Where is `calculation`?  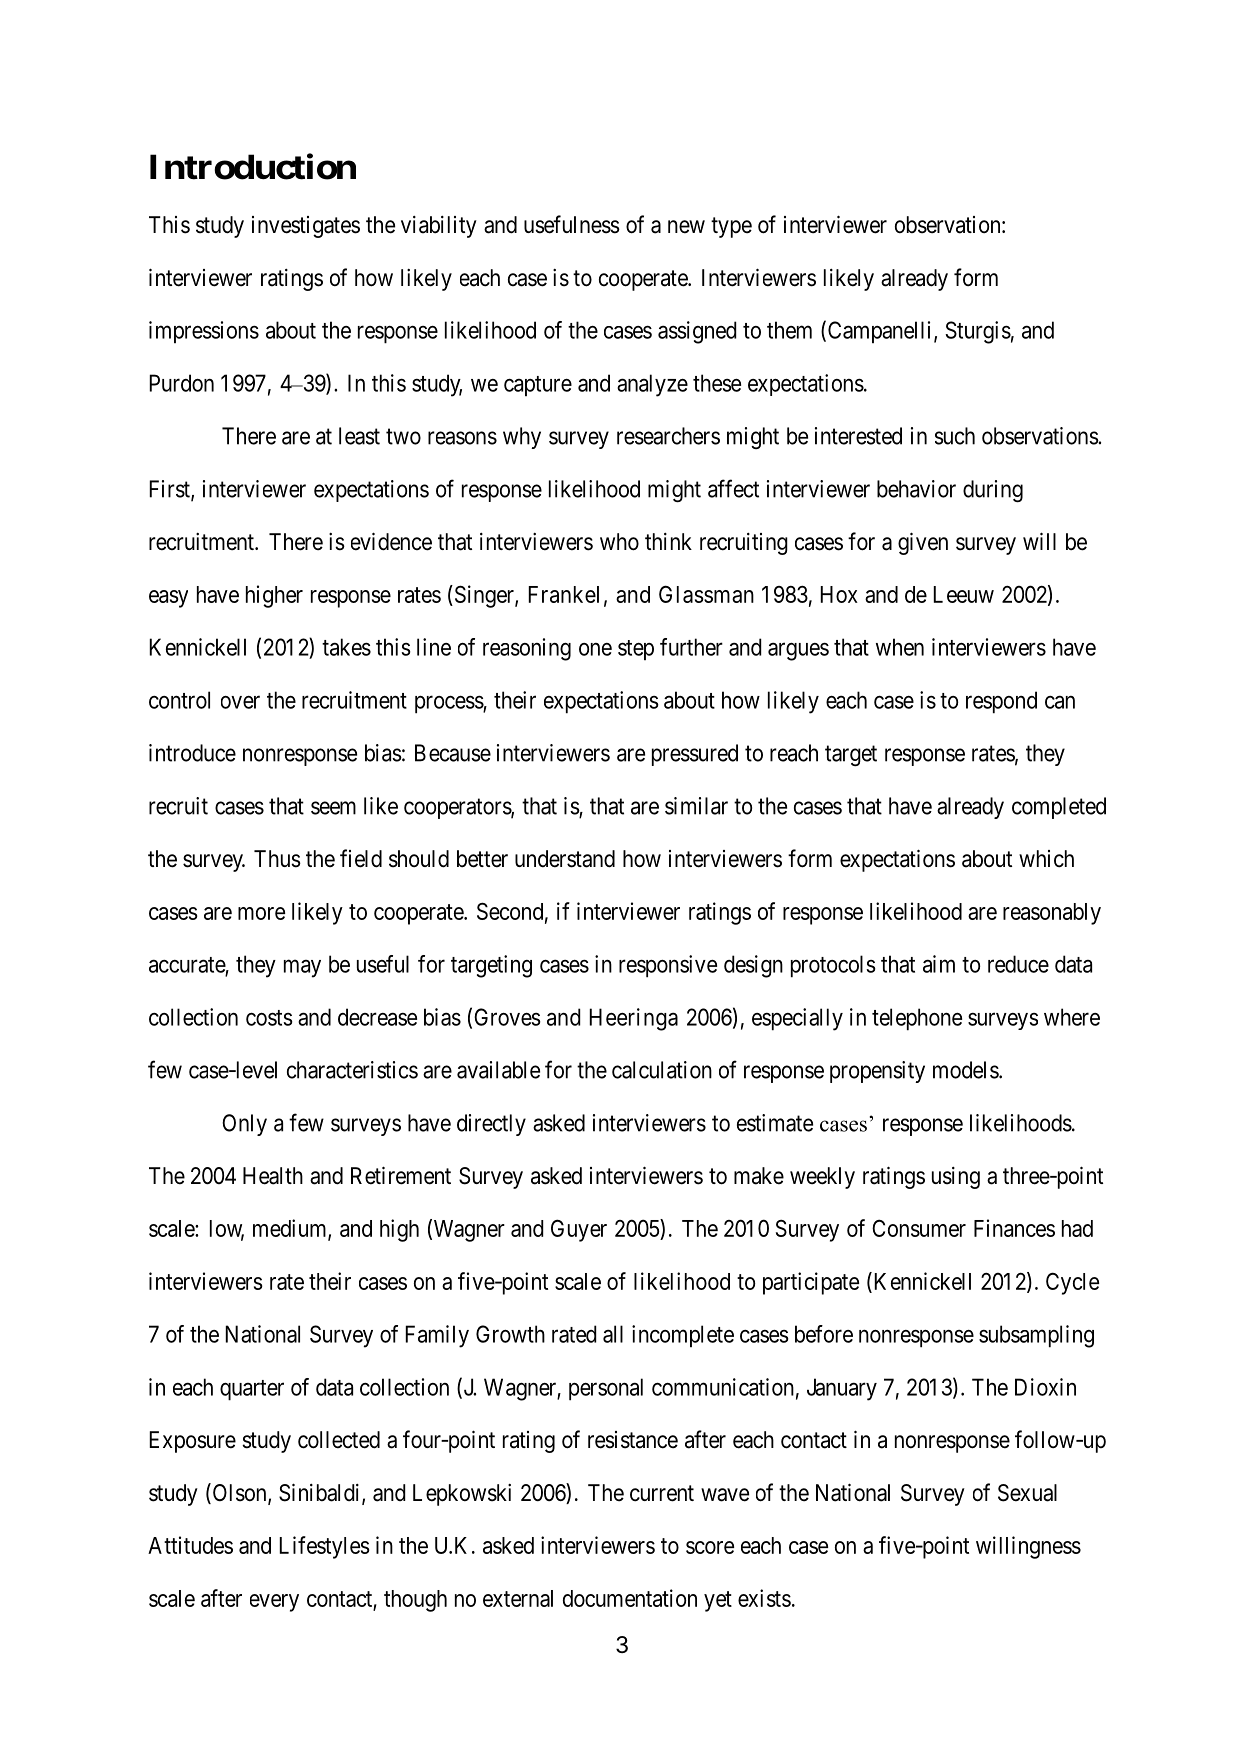 calculation is located at coordinates (662, 1070).
